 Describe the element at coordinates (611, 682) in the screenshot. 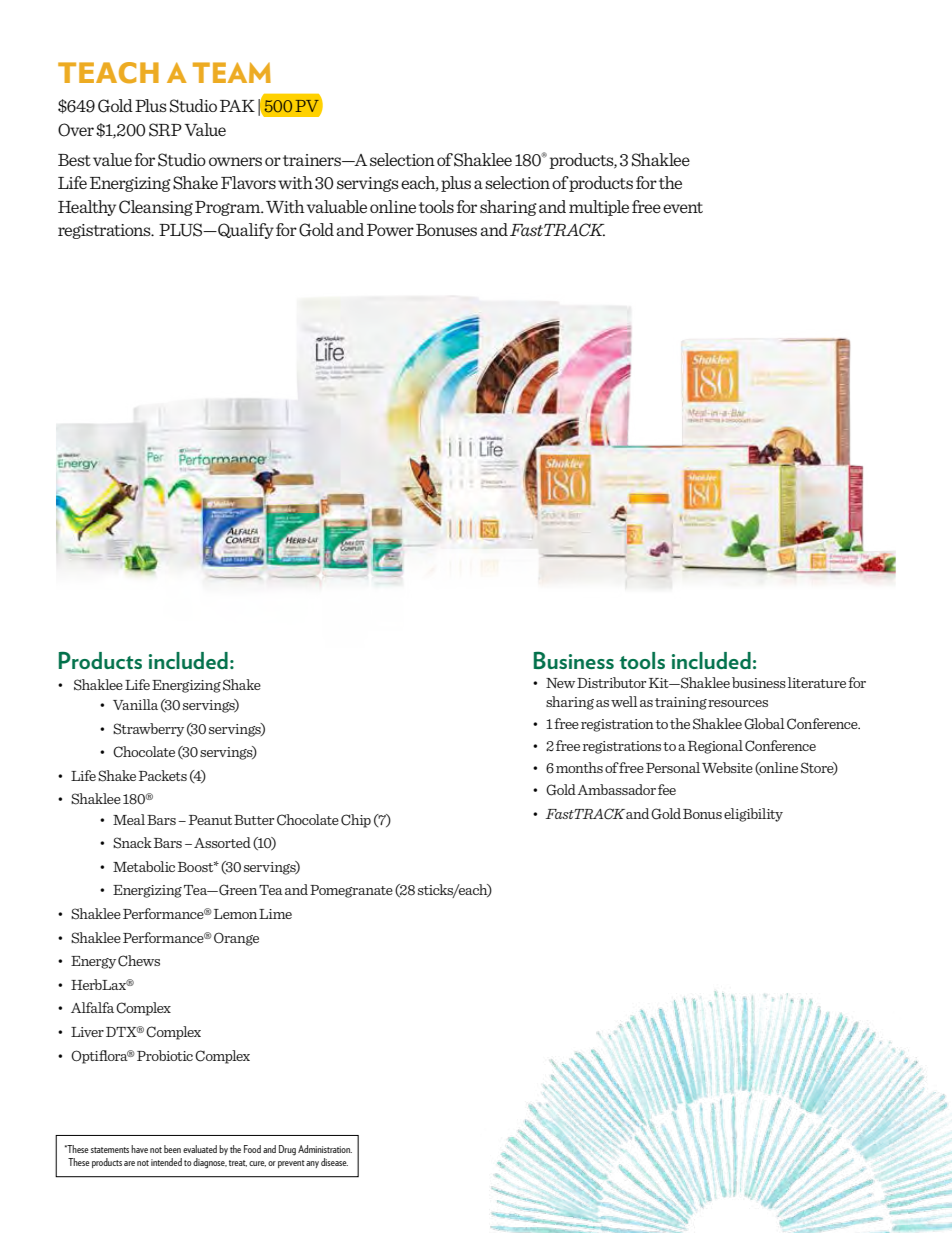

I see `Distributor` at that location.
